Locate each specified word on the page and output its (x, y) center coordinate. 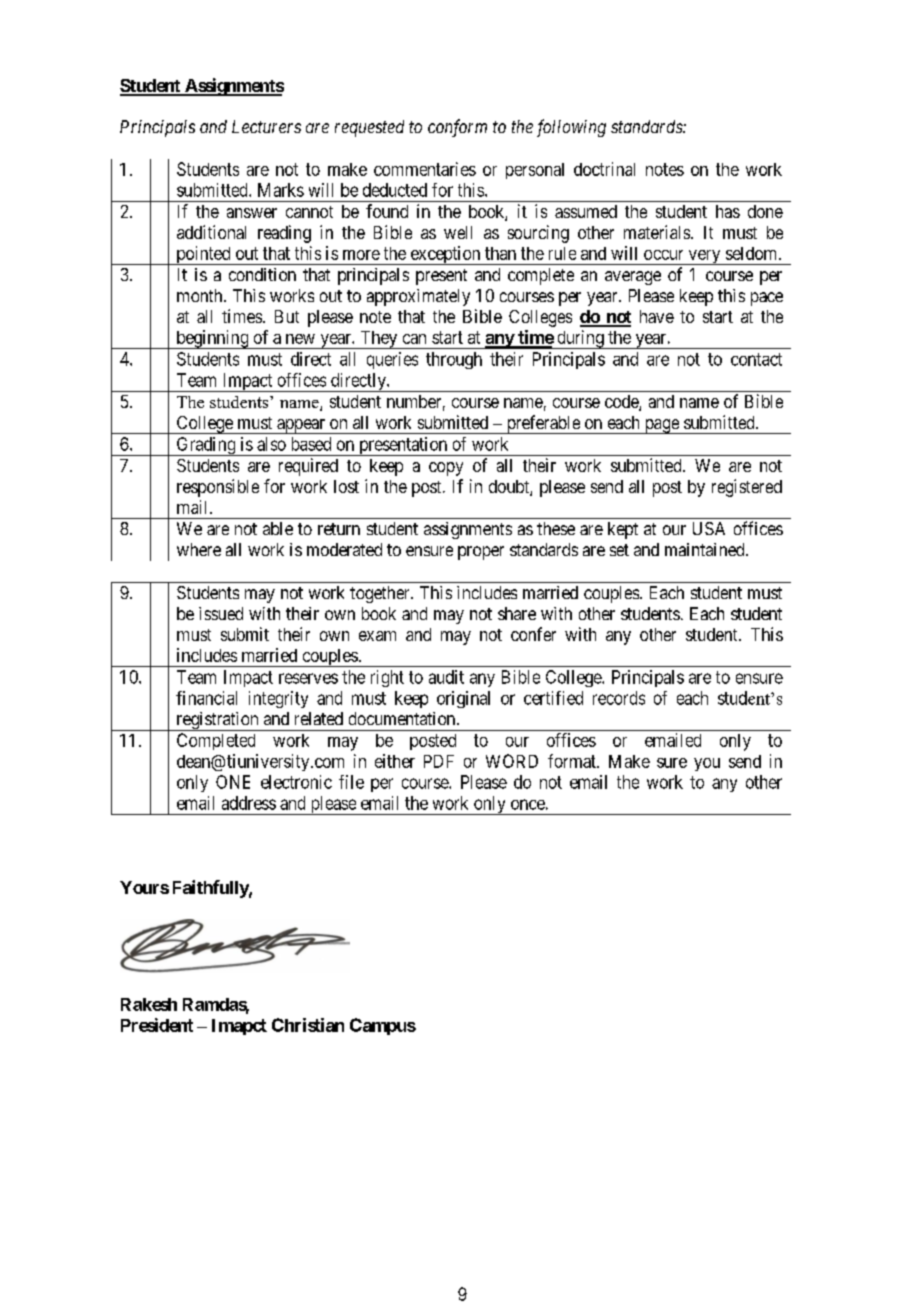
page (661, 426)
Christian (308, 1025)
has (728, 211)
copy (446, 469)
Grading (206, 446)
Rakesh (149, 1004)
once (528, 804)
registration (217, 721)
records (619, 698)
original (463, 699)
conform (457, 128)
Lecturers (266, 126)
